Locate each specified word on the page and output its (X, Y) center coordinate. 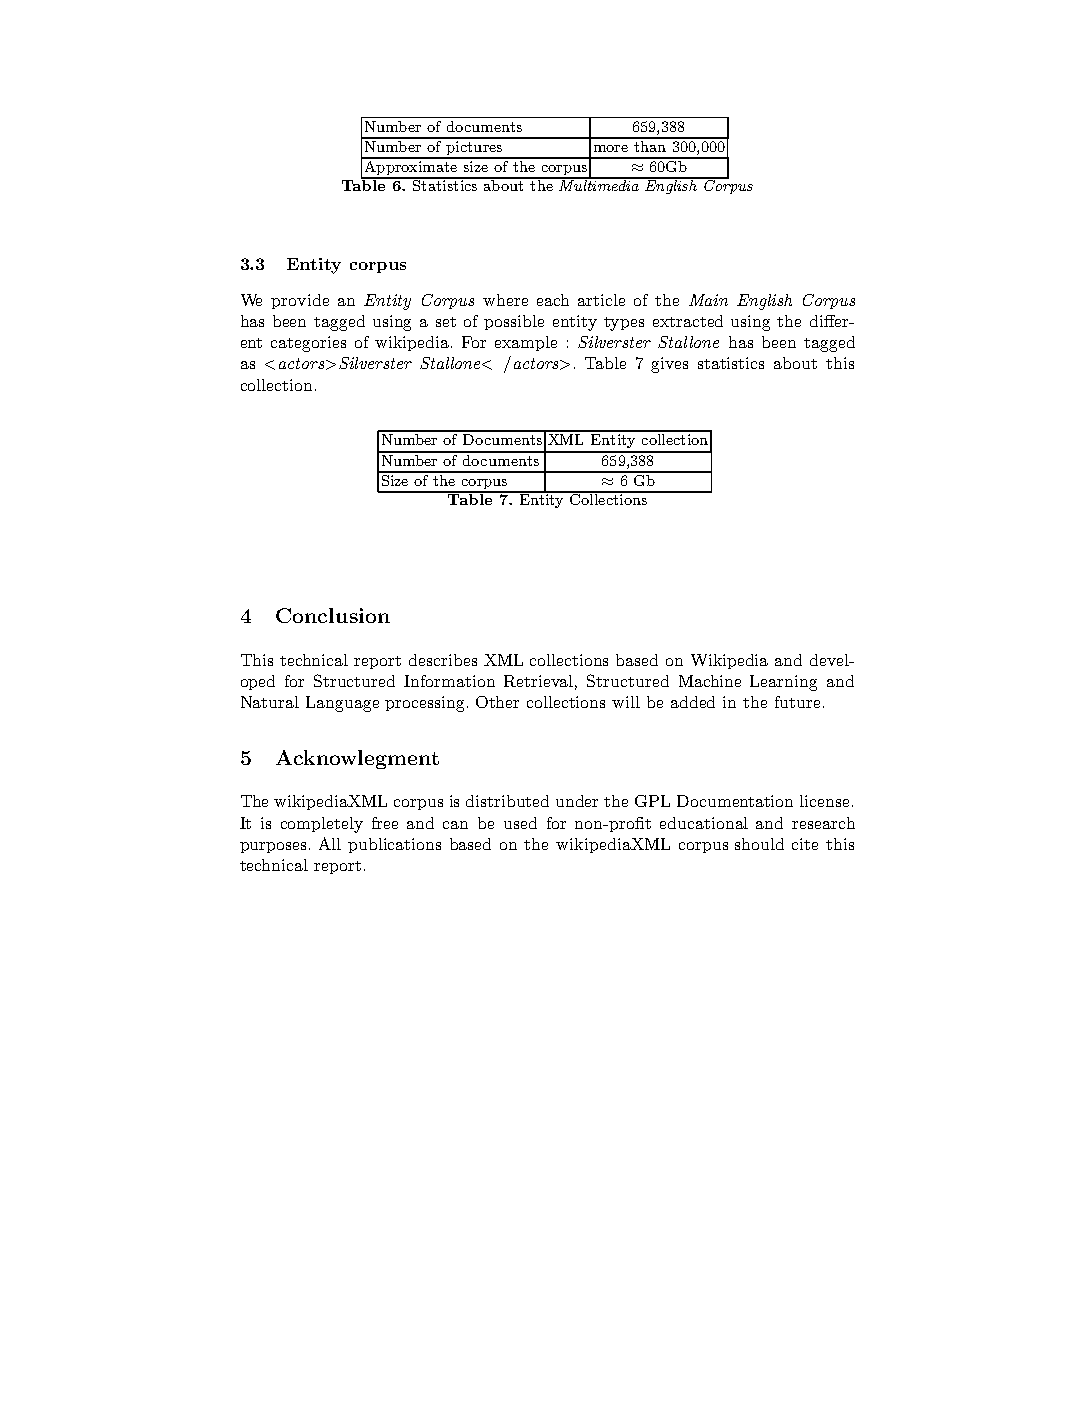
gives (669, 365)
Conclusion (333, 615)
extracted (688, 321)
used (520, 823)
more (611, 148)
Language (342, 704)
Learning (783, 683)
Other (497, 702)
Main (708, 300)
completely (322, 825)
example (526, 343)
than (649, 145)
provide (300, 301)
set (446, 322)
